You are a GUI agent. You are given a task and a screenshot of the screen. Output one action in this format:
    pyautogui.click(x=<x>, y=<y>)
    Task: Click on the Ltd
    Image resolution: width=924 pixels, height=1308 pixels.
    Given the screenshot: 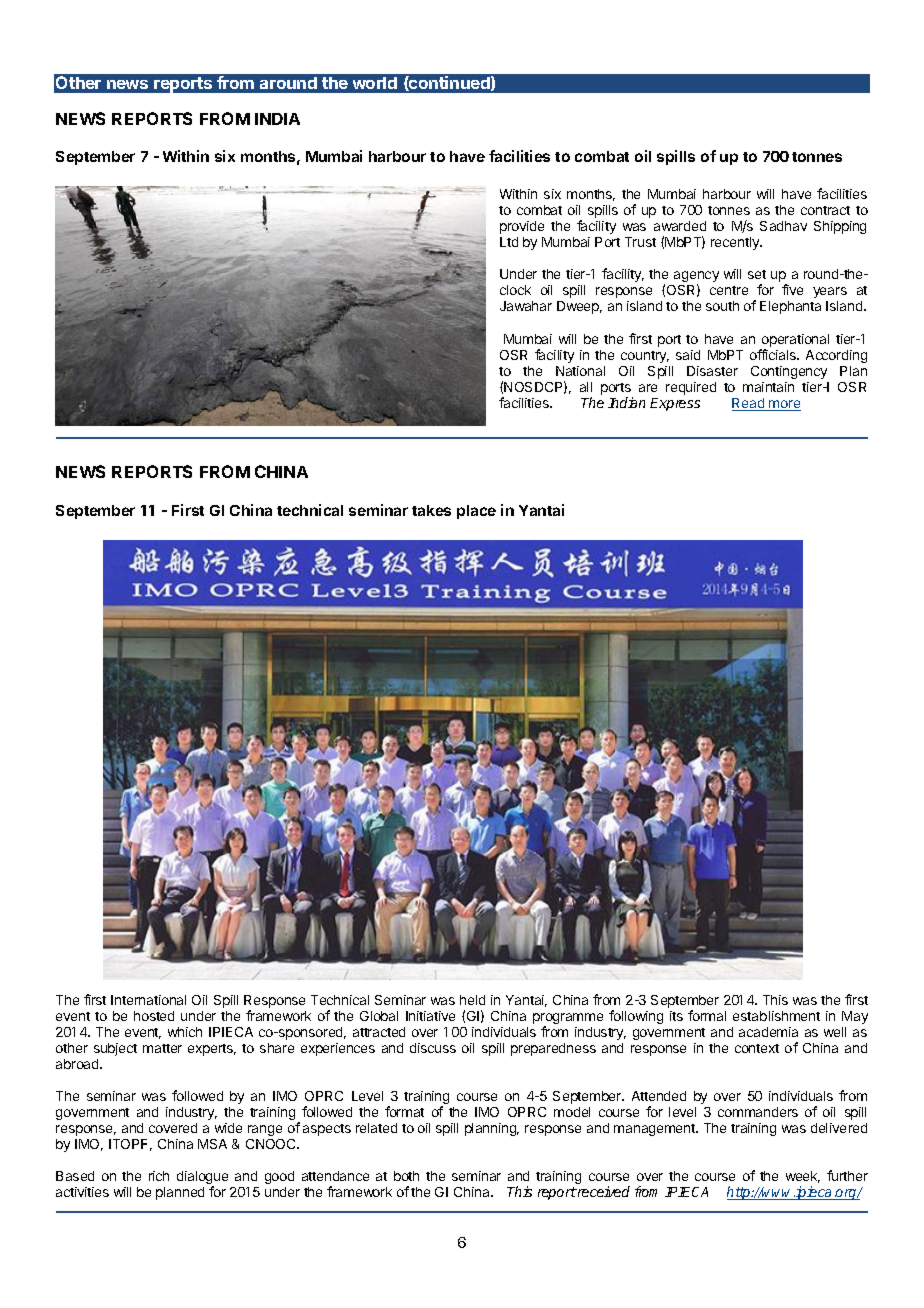 What is the action you would take?
    pyautogui.click(x=509, y=242)
